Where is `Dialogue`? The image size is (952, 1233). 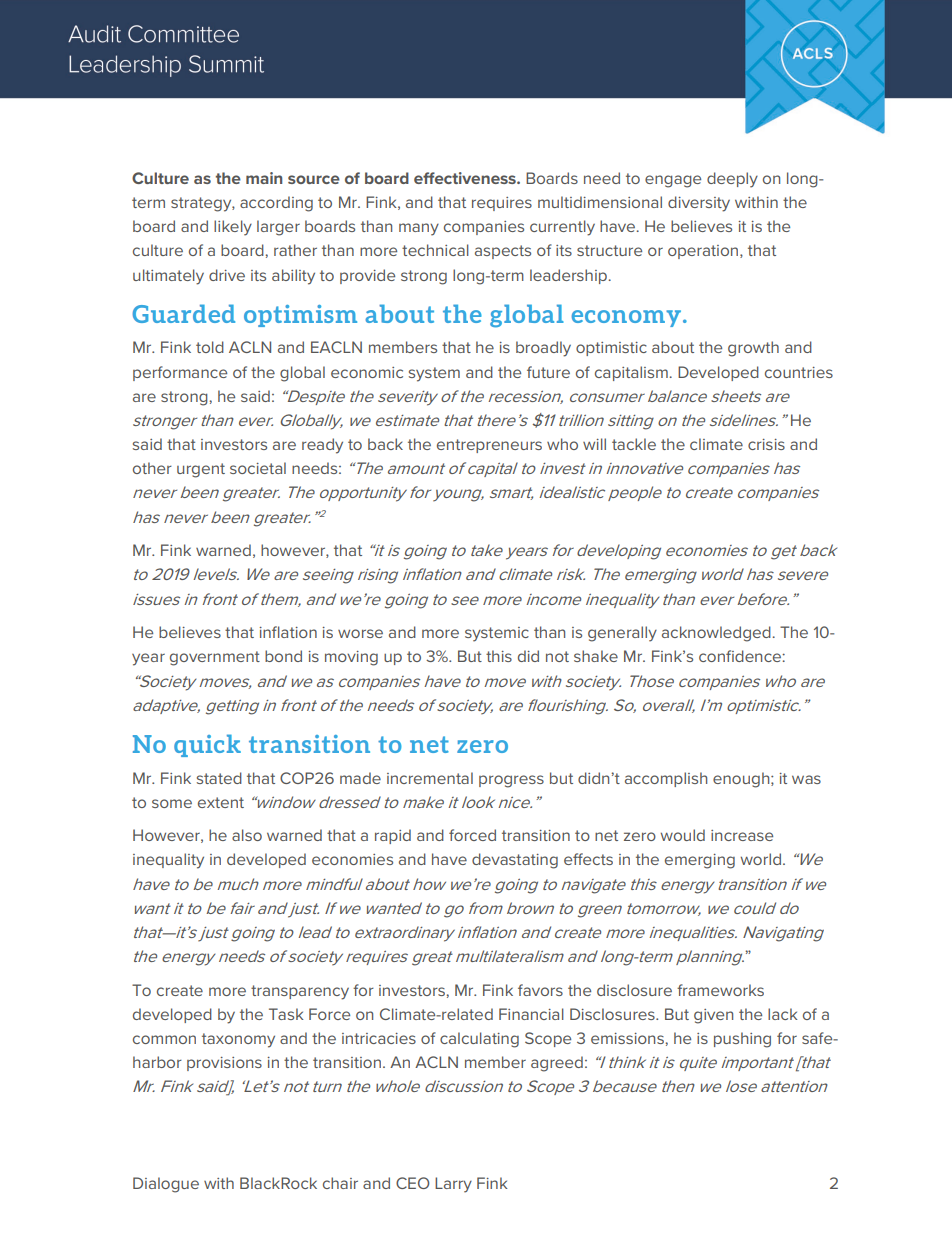 Dialogue is located at coordinates (166, 1185).
